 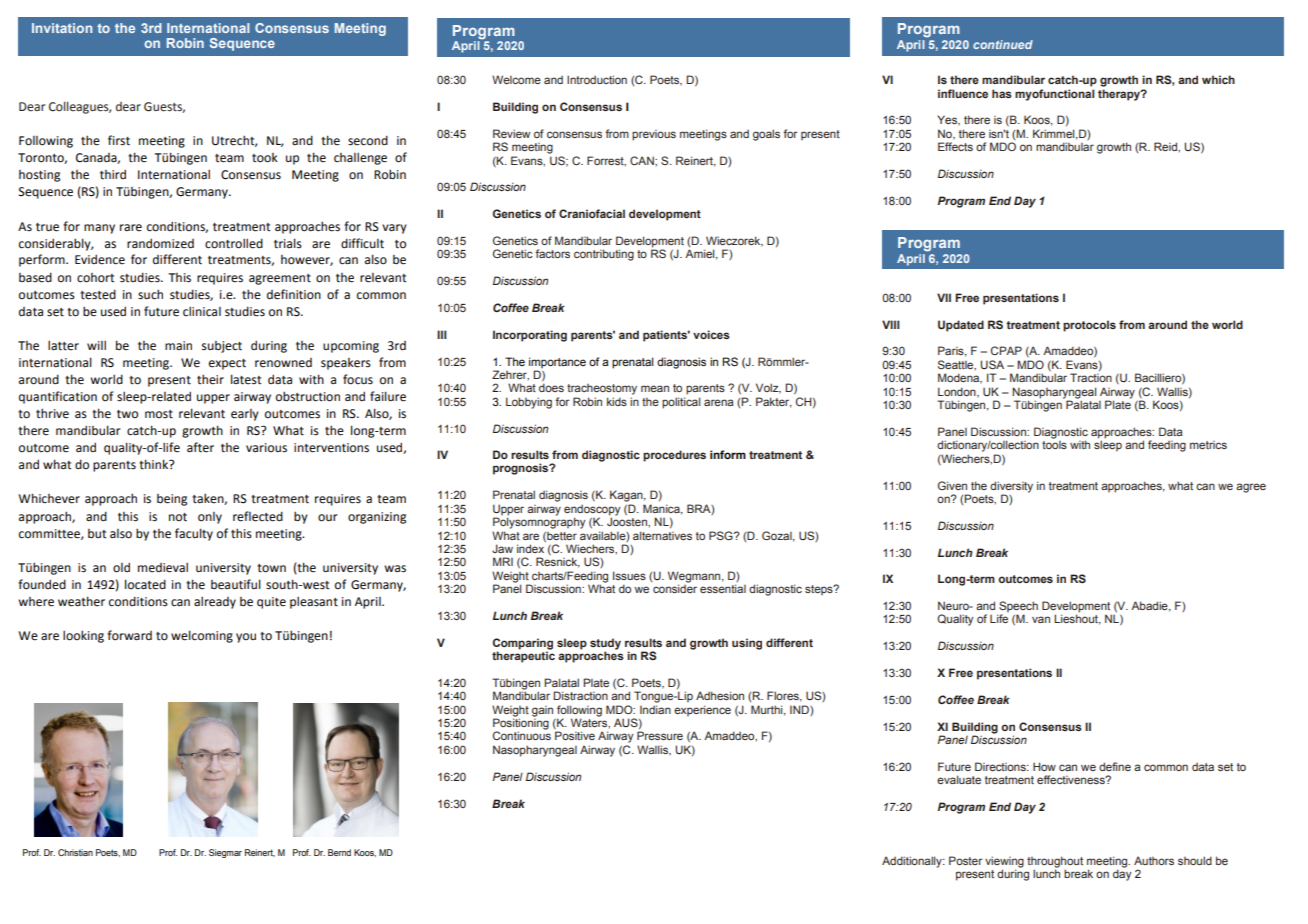 I want to click on tools, so click(x=1054, y=445).
